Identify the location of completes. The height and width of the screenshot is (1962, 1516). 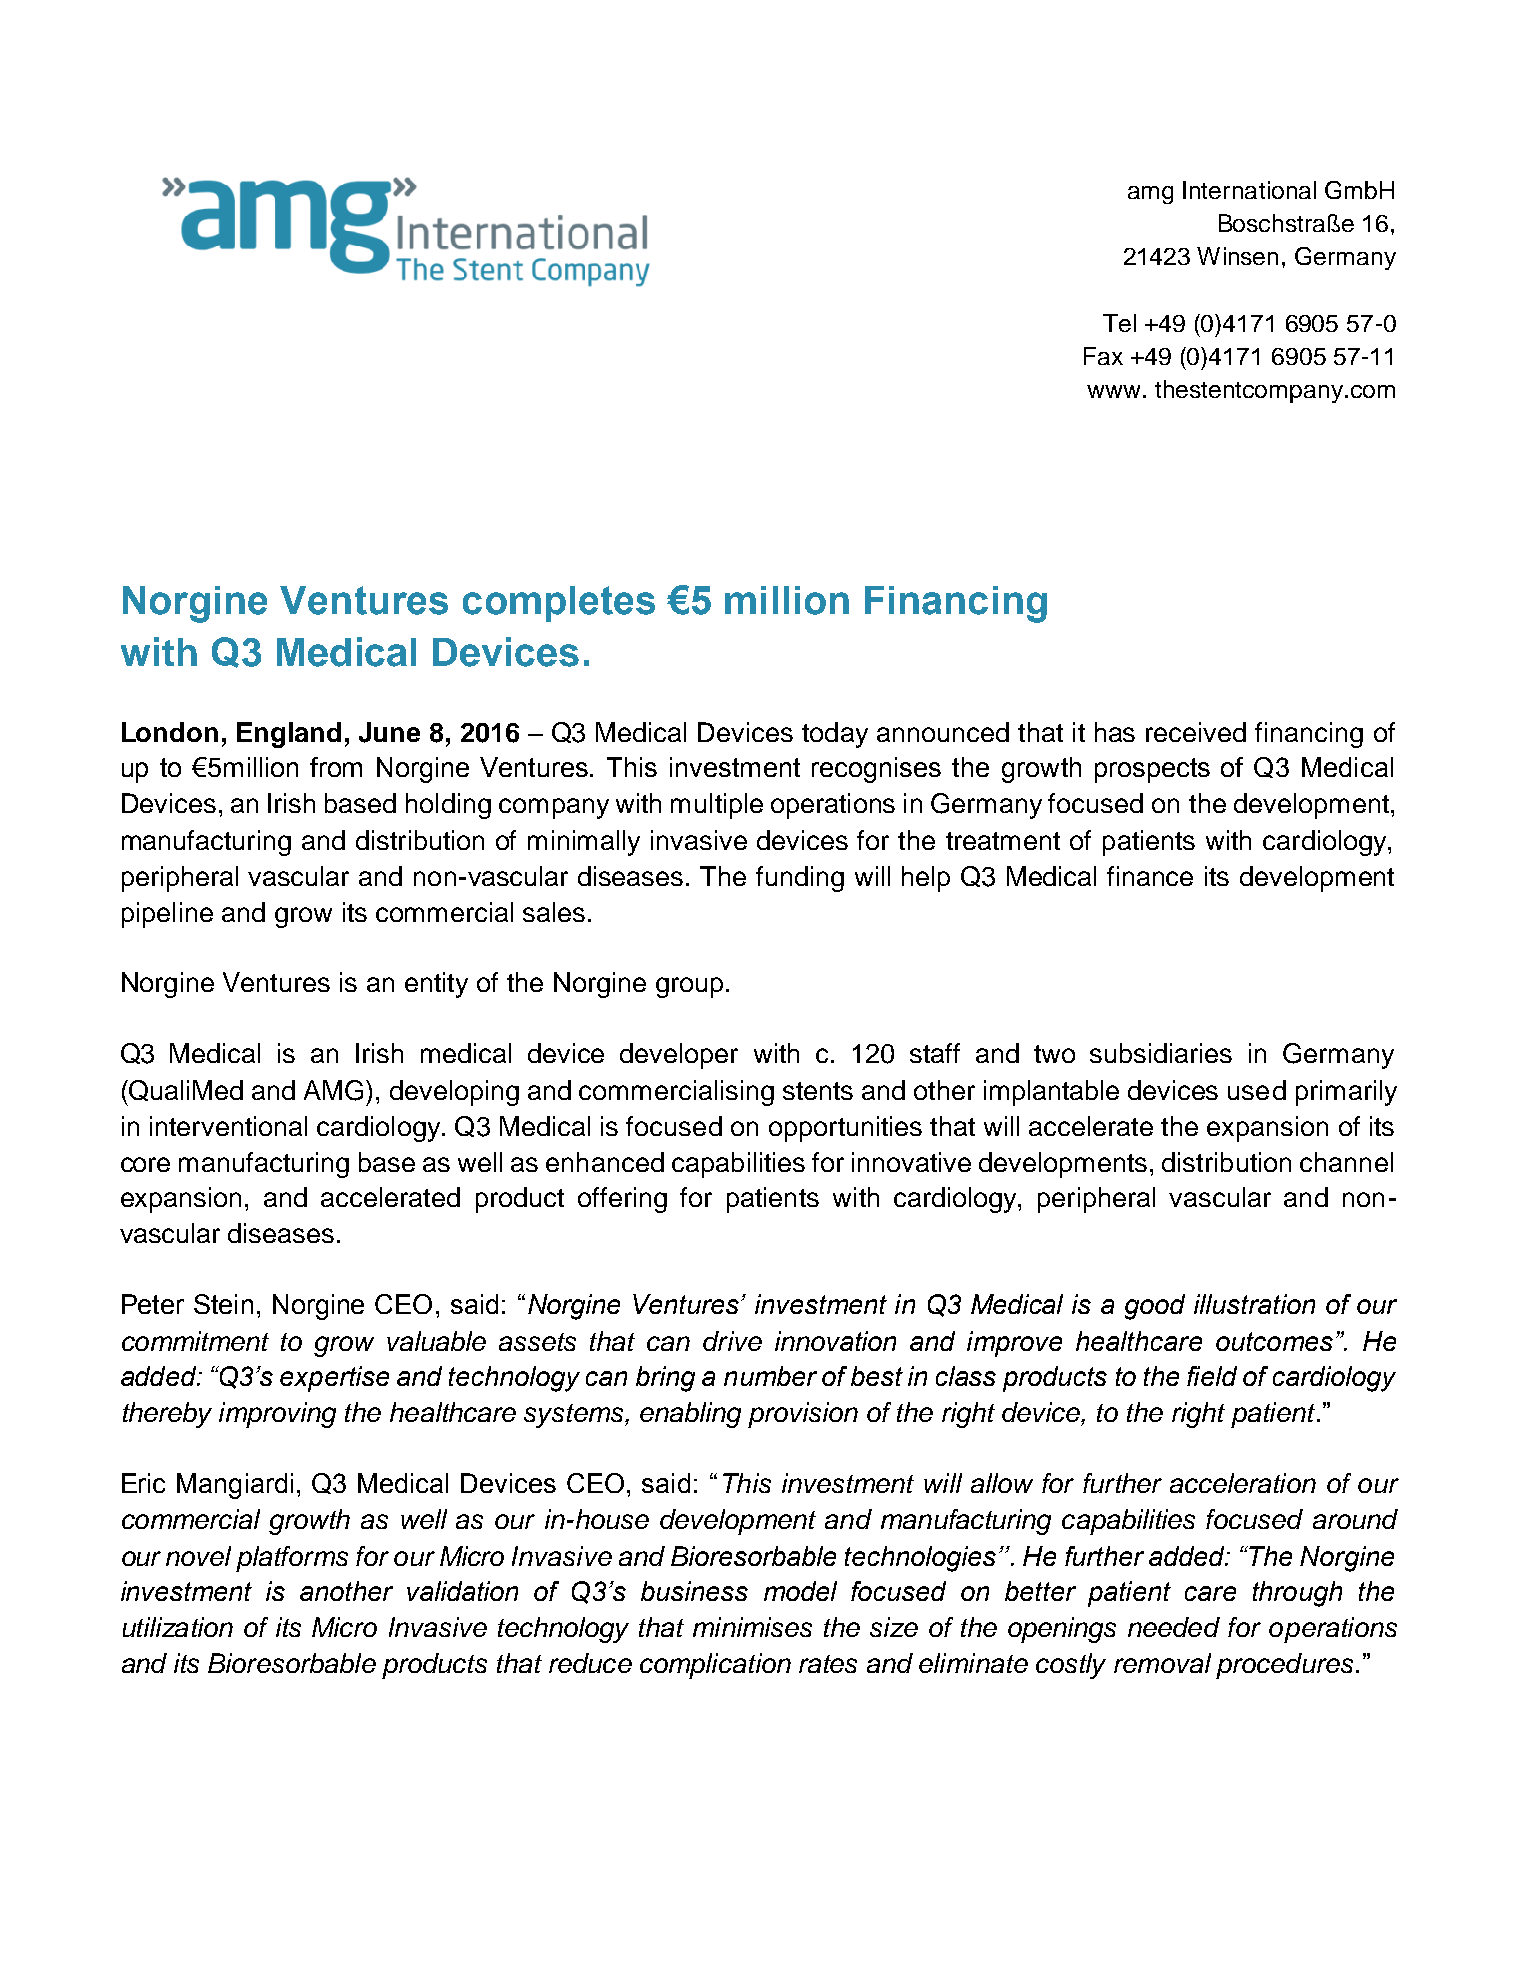
(559, 604).
